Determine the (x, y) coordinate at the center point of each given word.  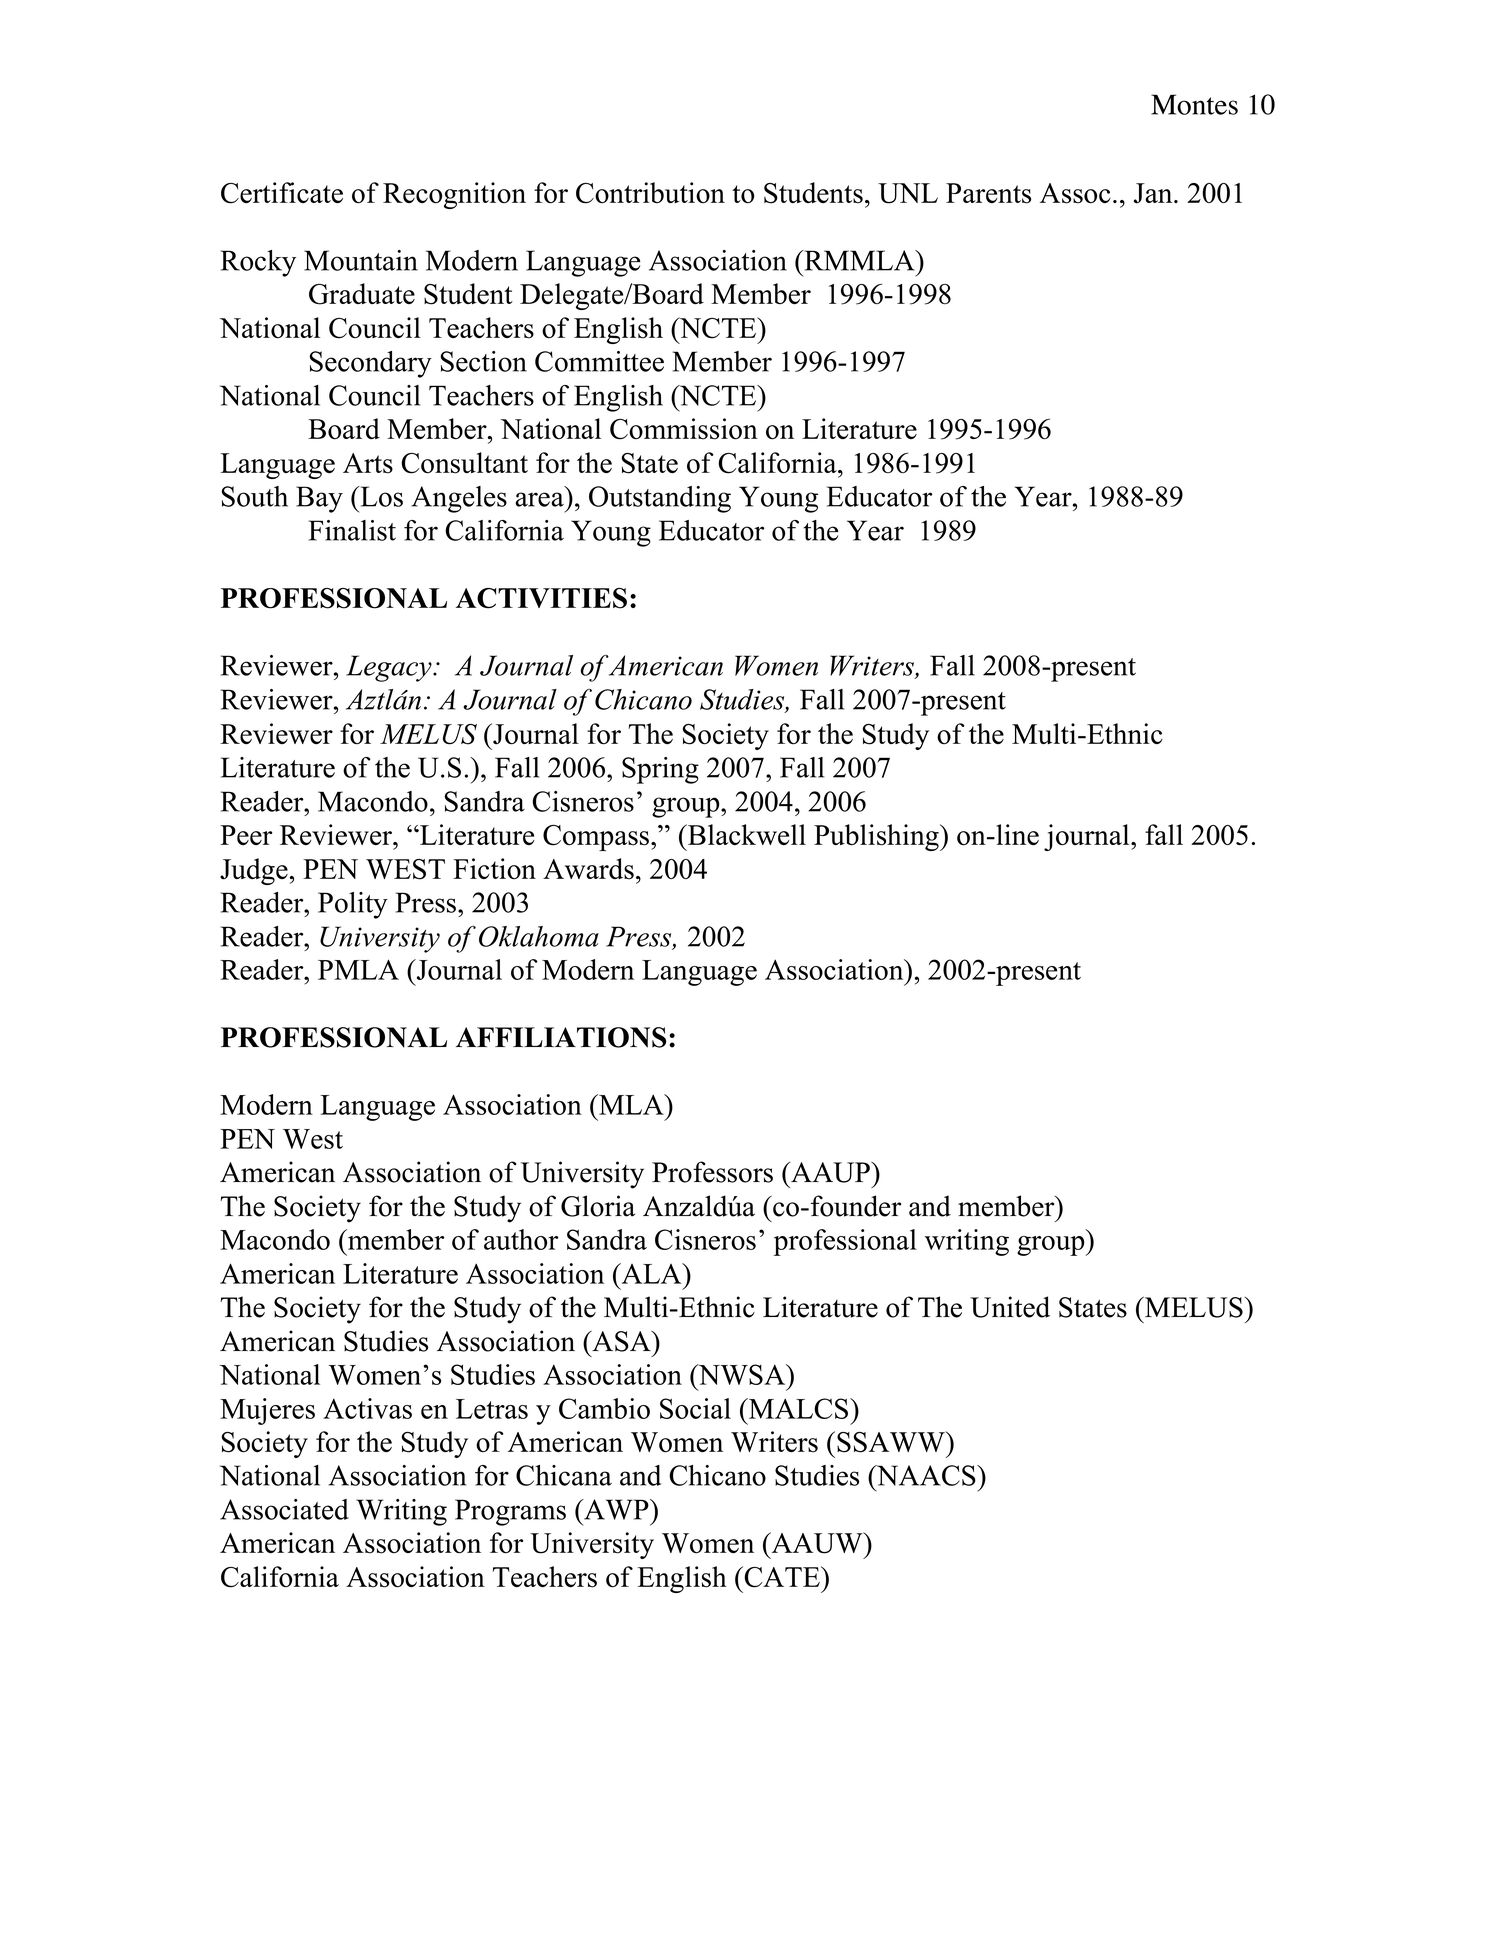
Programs (510, 1512)
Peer (246, 835)
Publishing (877, 837)
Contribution (650, 193)
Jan (1154, 193)
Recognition (454, 195)
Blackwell (746, 834)
